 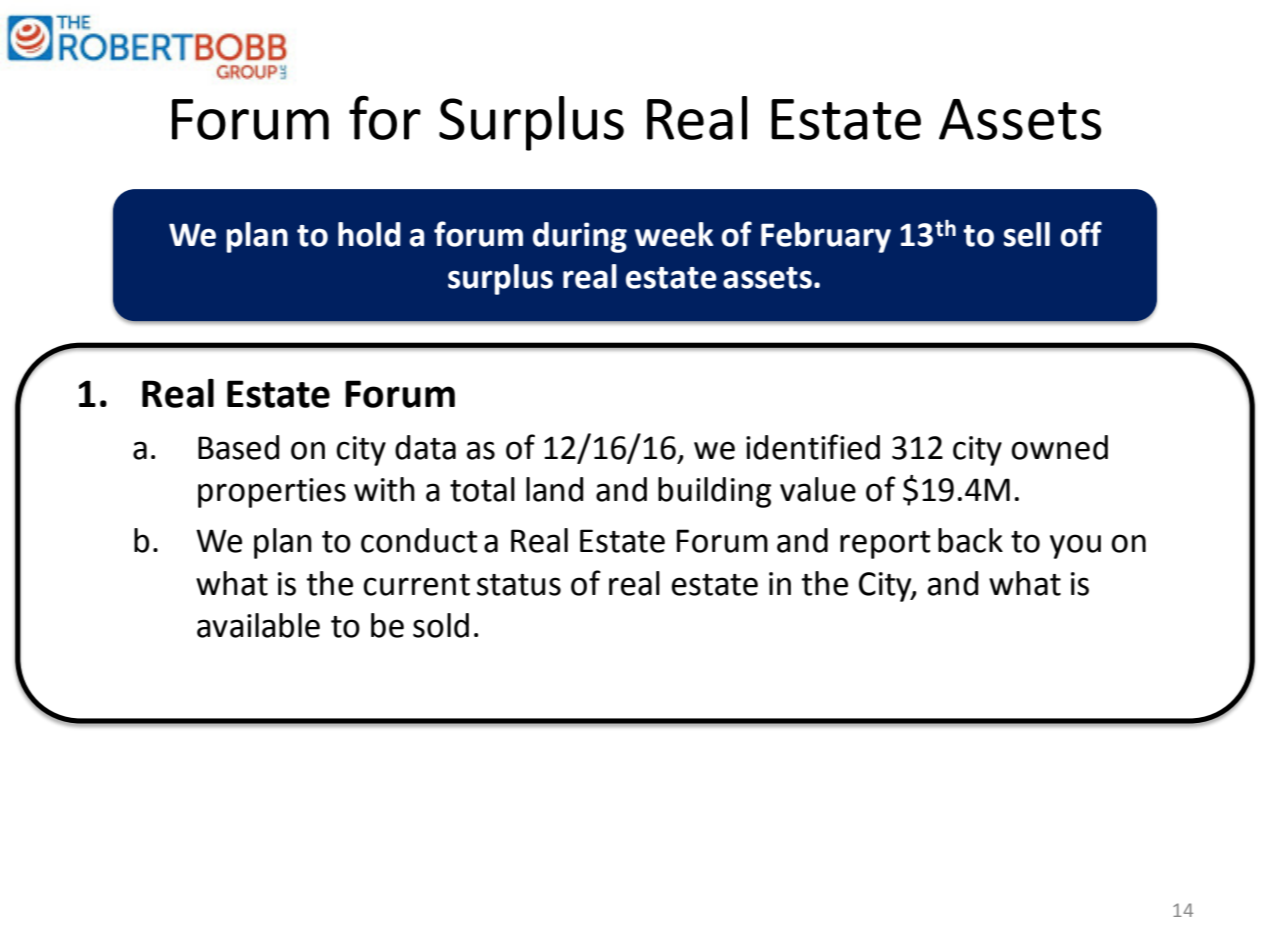 I want to click on off, so click(x=1081, y=234).
